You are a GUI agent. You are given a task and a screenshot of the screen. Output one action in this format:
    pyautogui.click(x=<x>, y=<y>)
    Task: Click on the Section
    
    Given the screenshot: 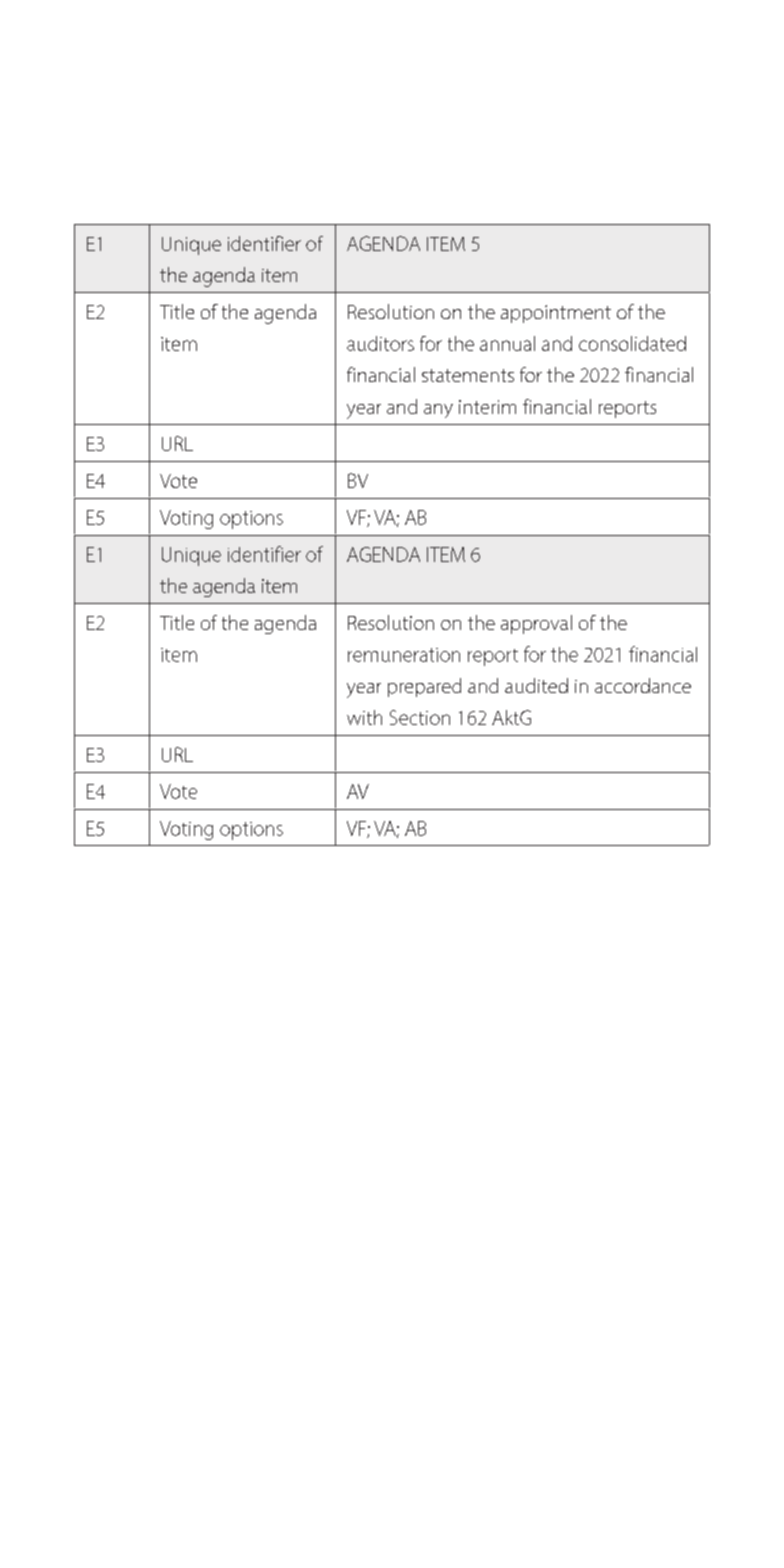 What is the action you would take?
    pyautogui.click(x=420, y=717)
